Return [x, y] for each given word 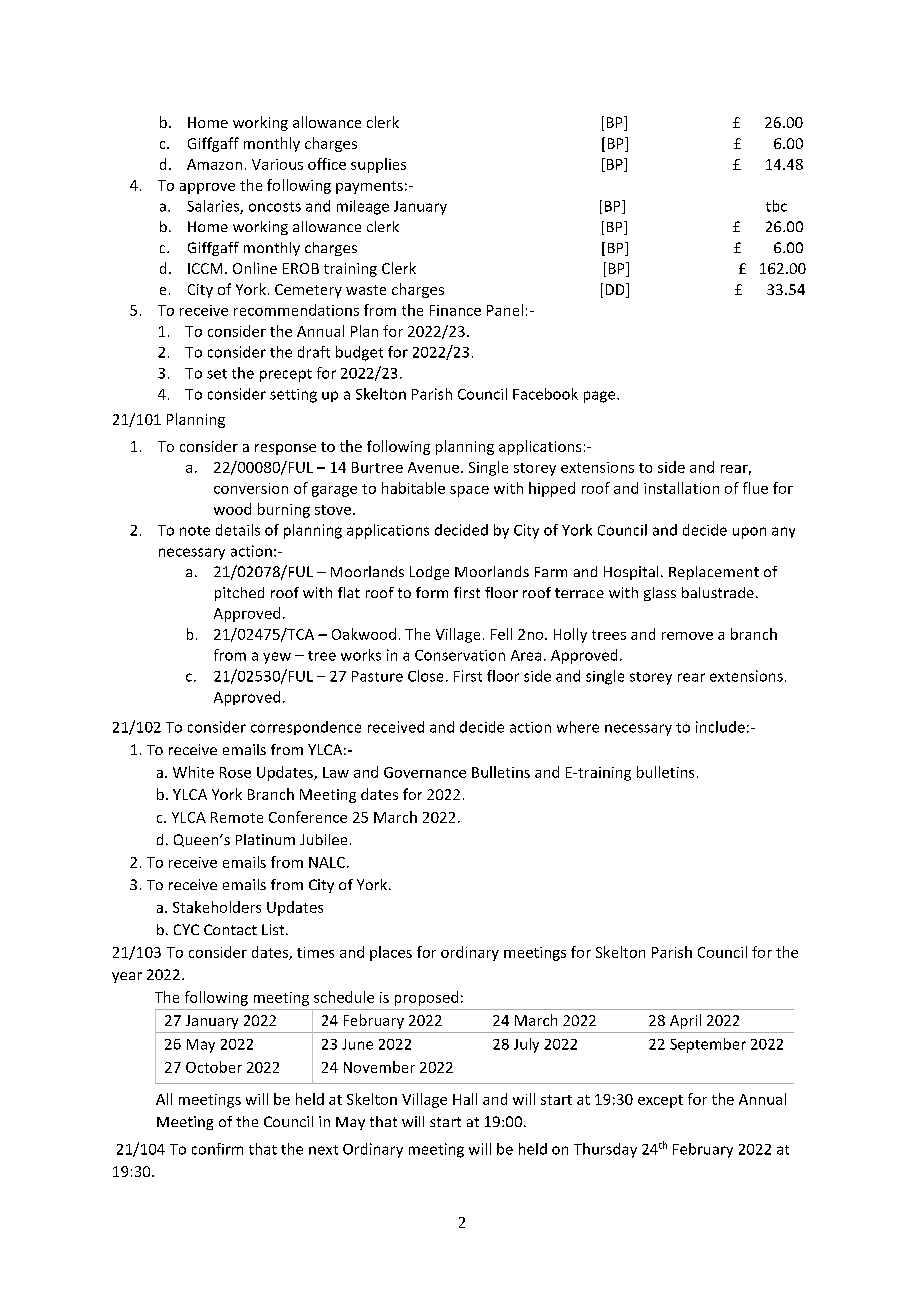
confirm [217, 1149]
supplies [378, 165]
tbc [776, 206]
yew [277, 658]
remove [687, 636]
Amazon [214, 164]
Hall [465, 1099]
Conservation [460, 655]
